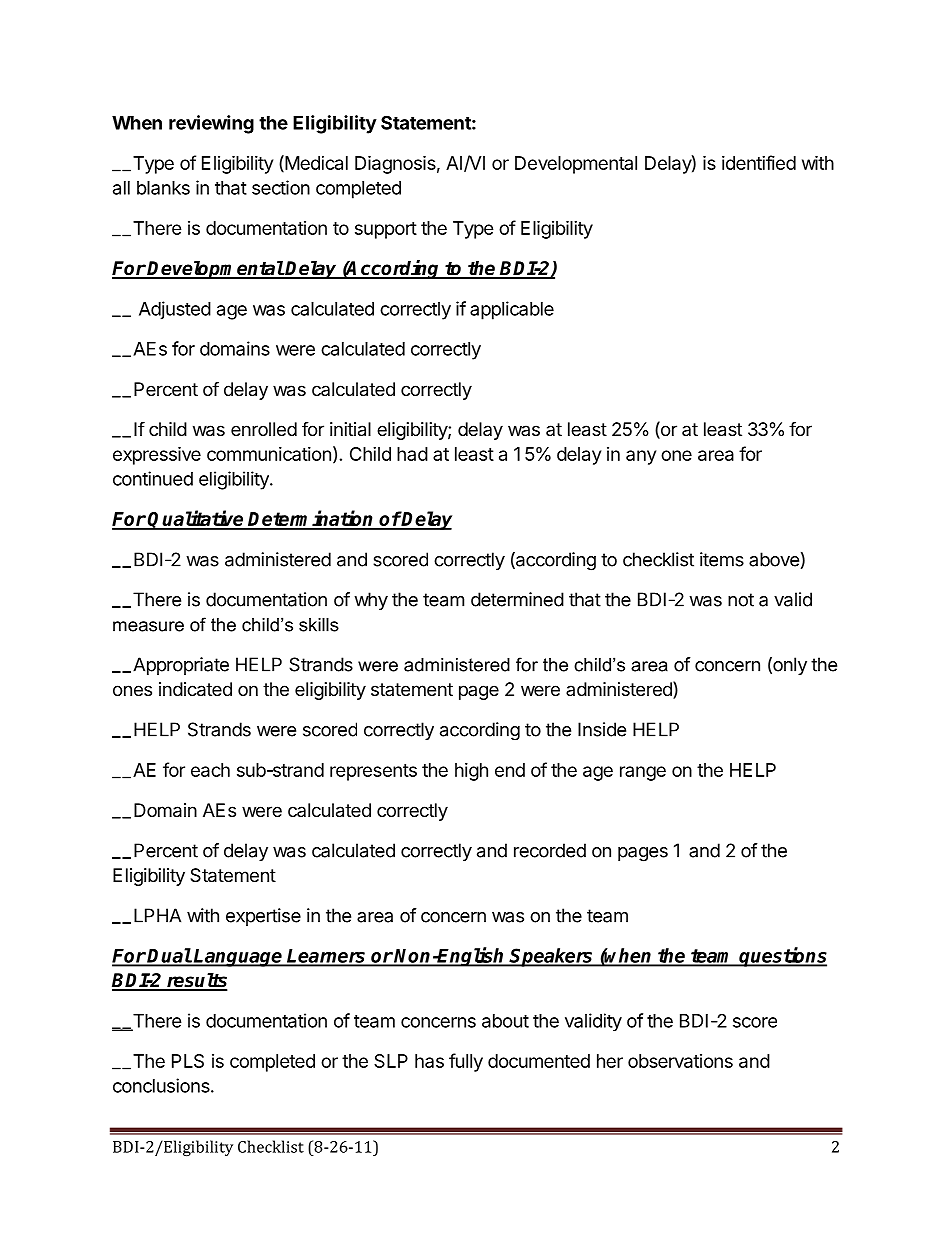  Describe the element at coordinates (471, 772) in the document. I see `high` at that location.
